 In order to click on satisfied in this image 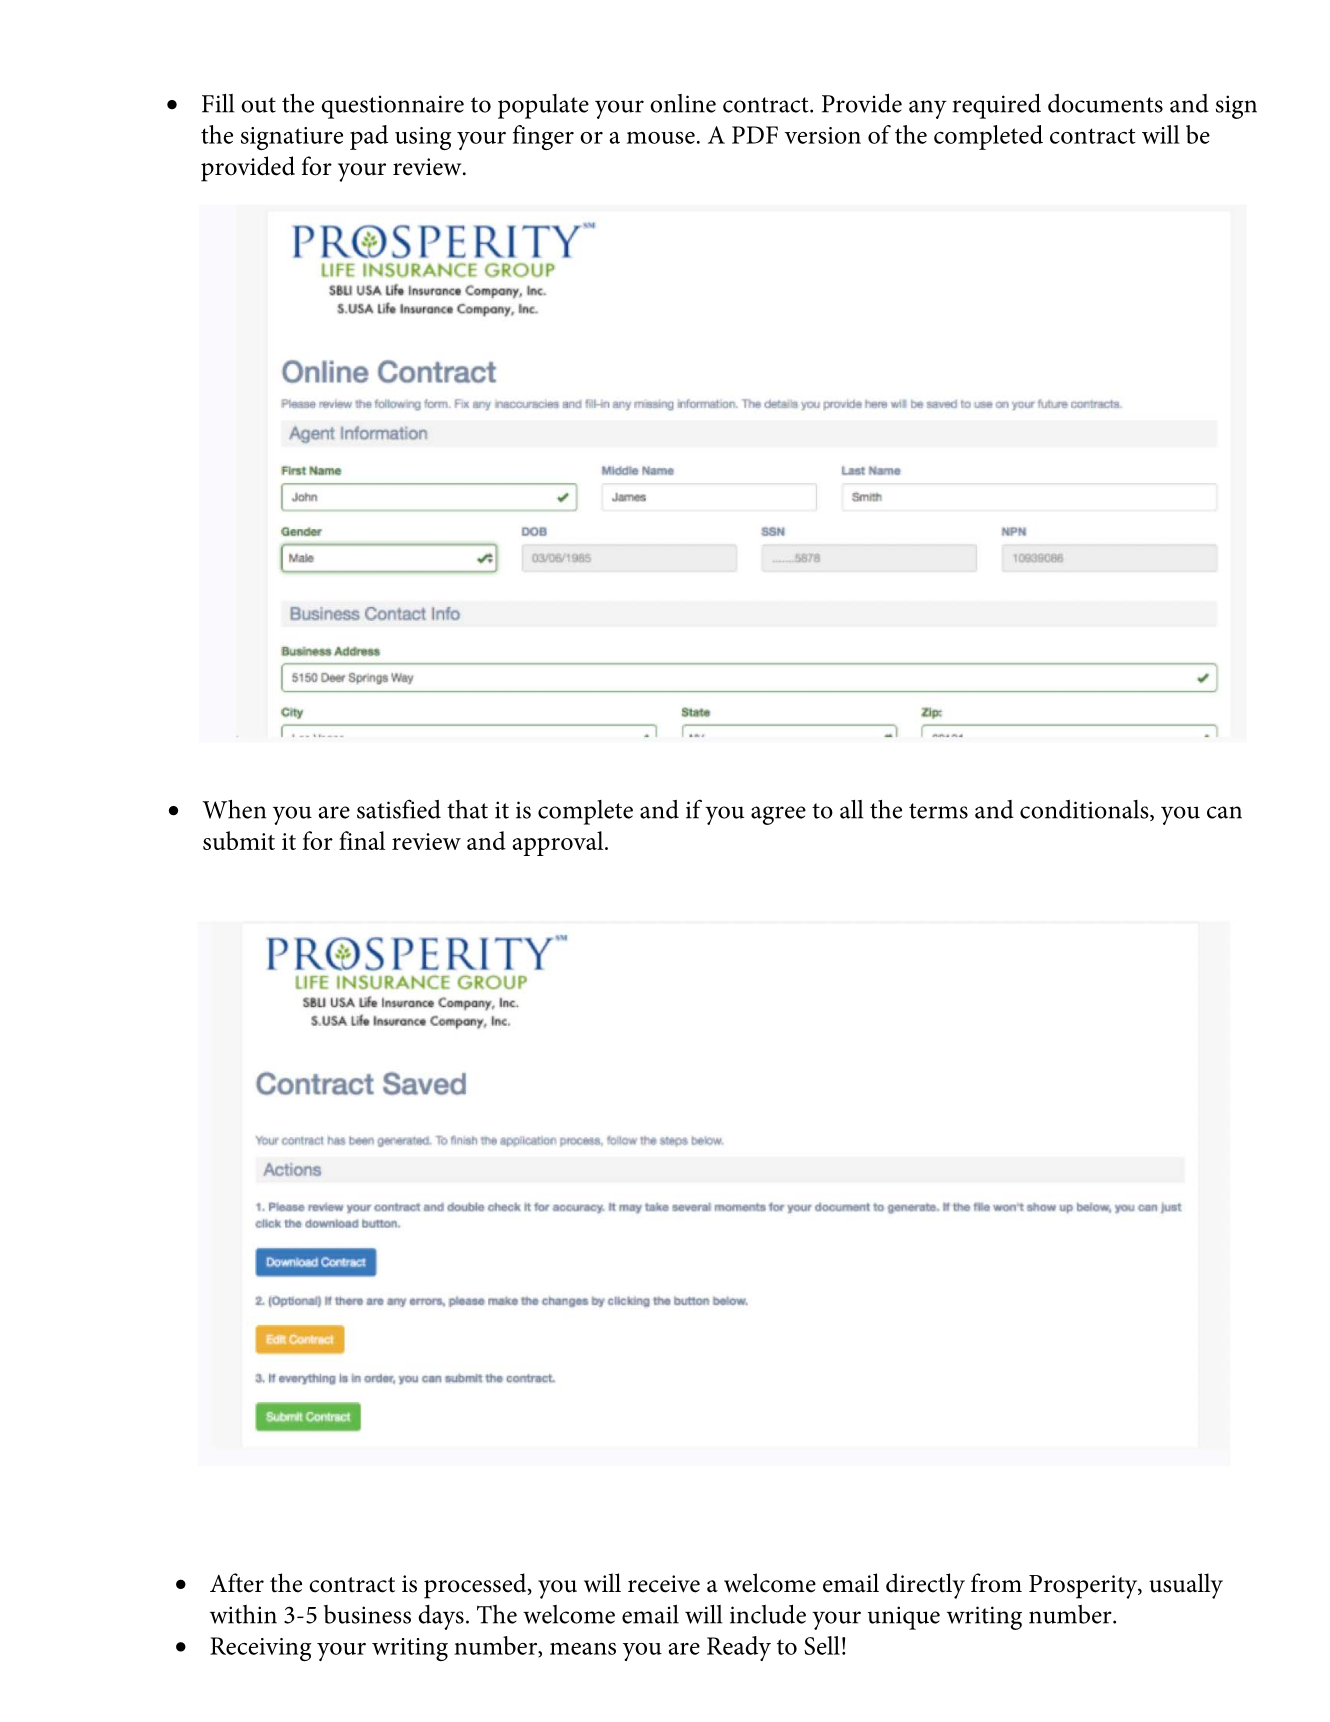, I will do `click(399, 809)`.
